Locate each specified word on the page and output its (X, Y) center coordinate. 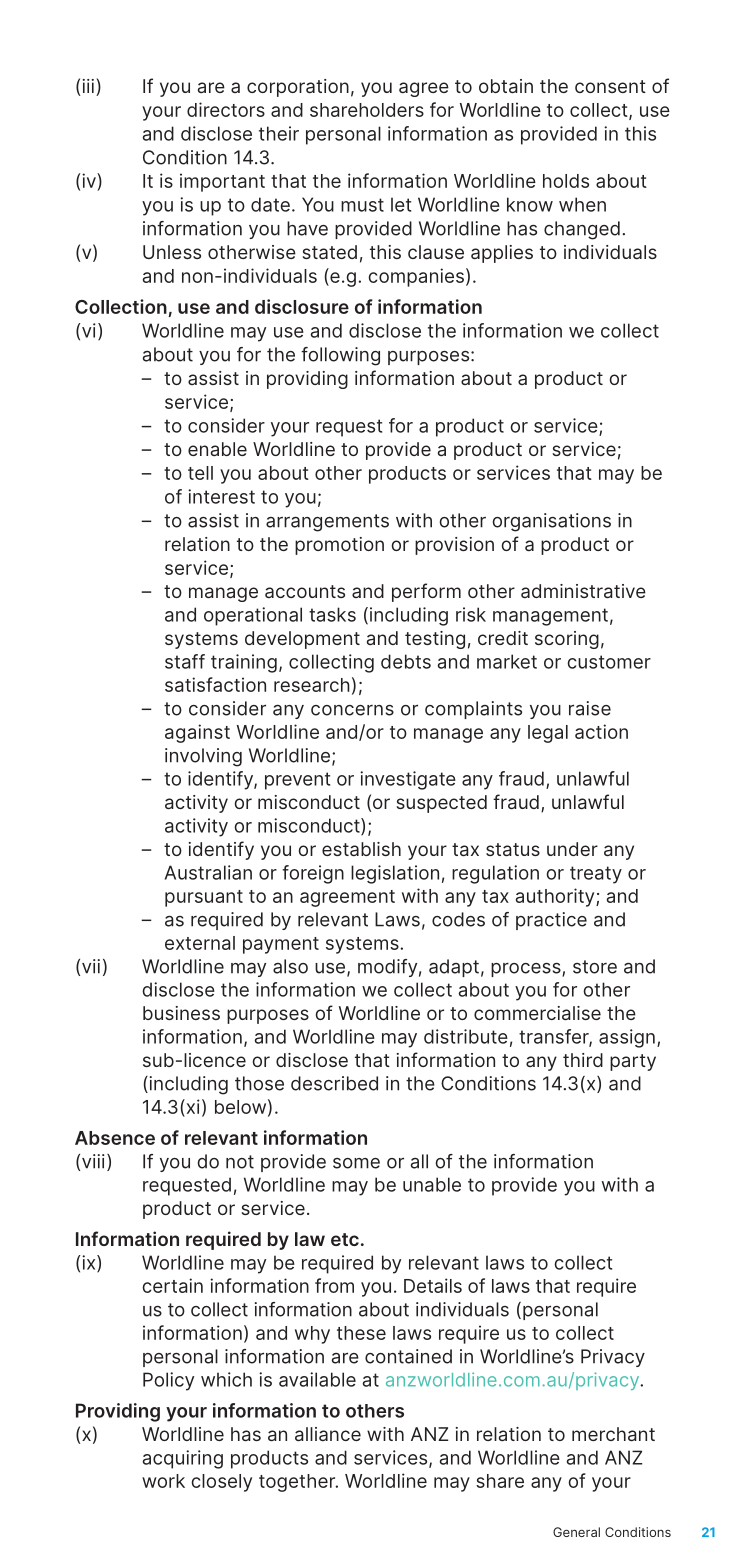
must (362, 205)
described (334, 1083)
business (181, 1013)
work (163, 1481)
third (583, 1060)
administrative (583, 591)
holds (566, 181)
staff (185, 661)
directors (226, 109)
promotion (339, 546)
